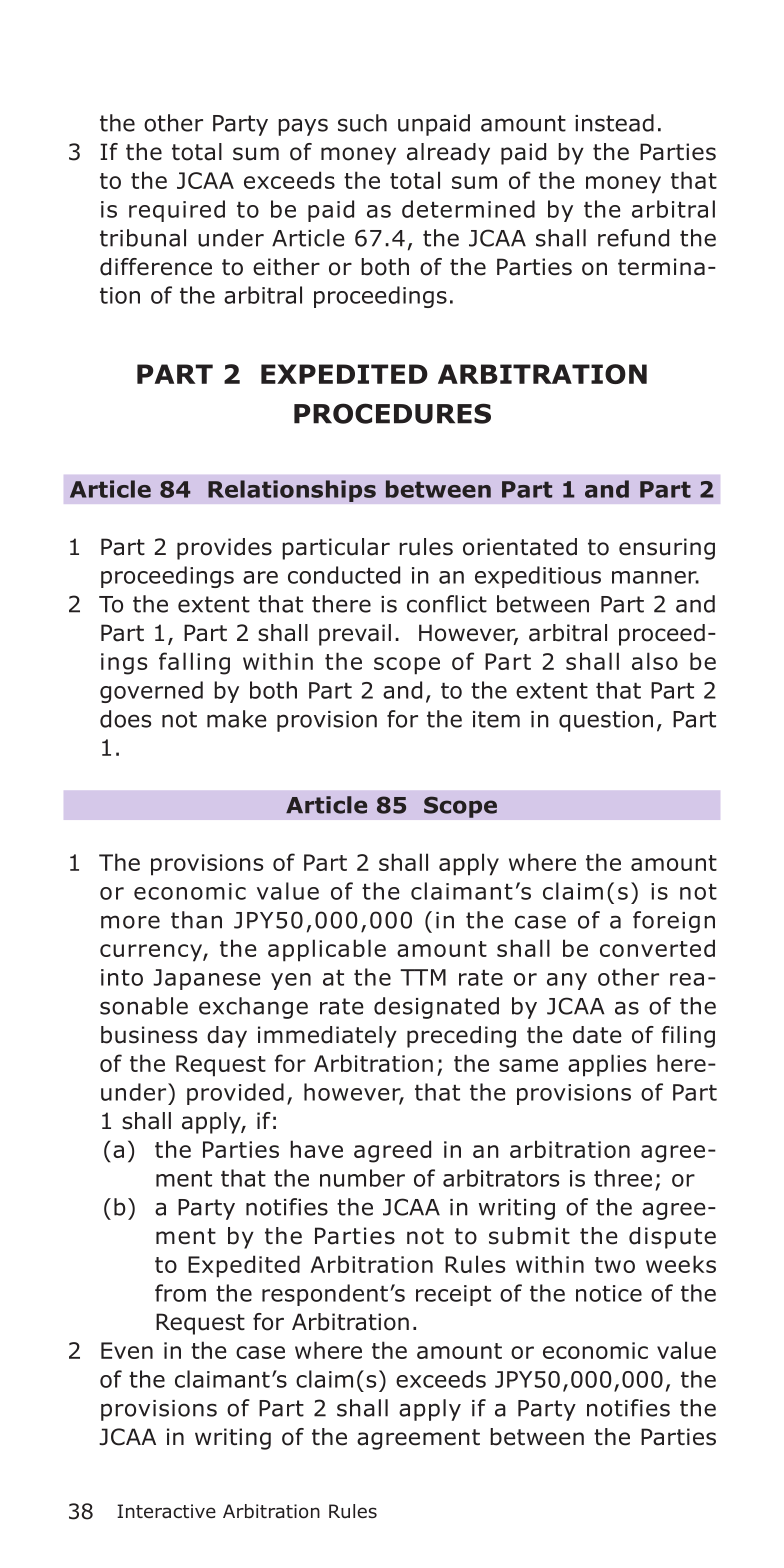 The image size is (784, 1568). Describe the element at coordinates (177, 211) in the screenshot. I see `required` at that location.
